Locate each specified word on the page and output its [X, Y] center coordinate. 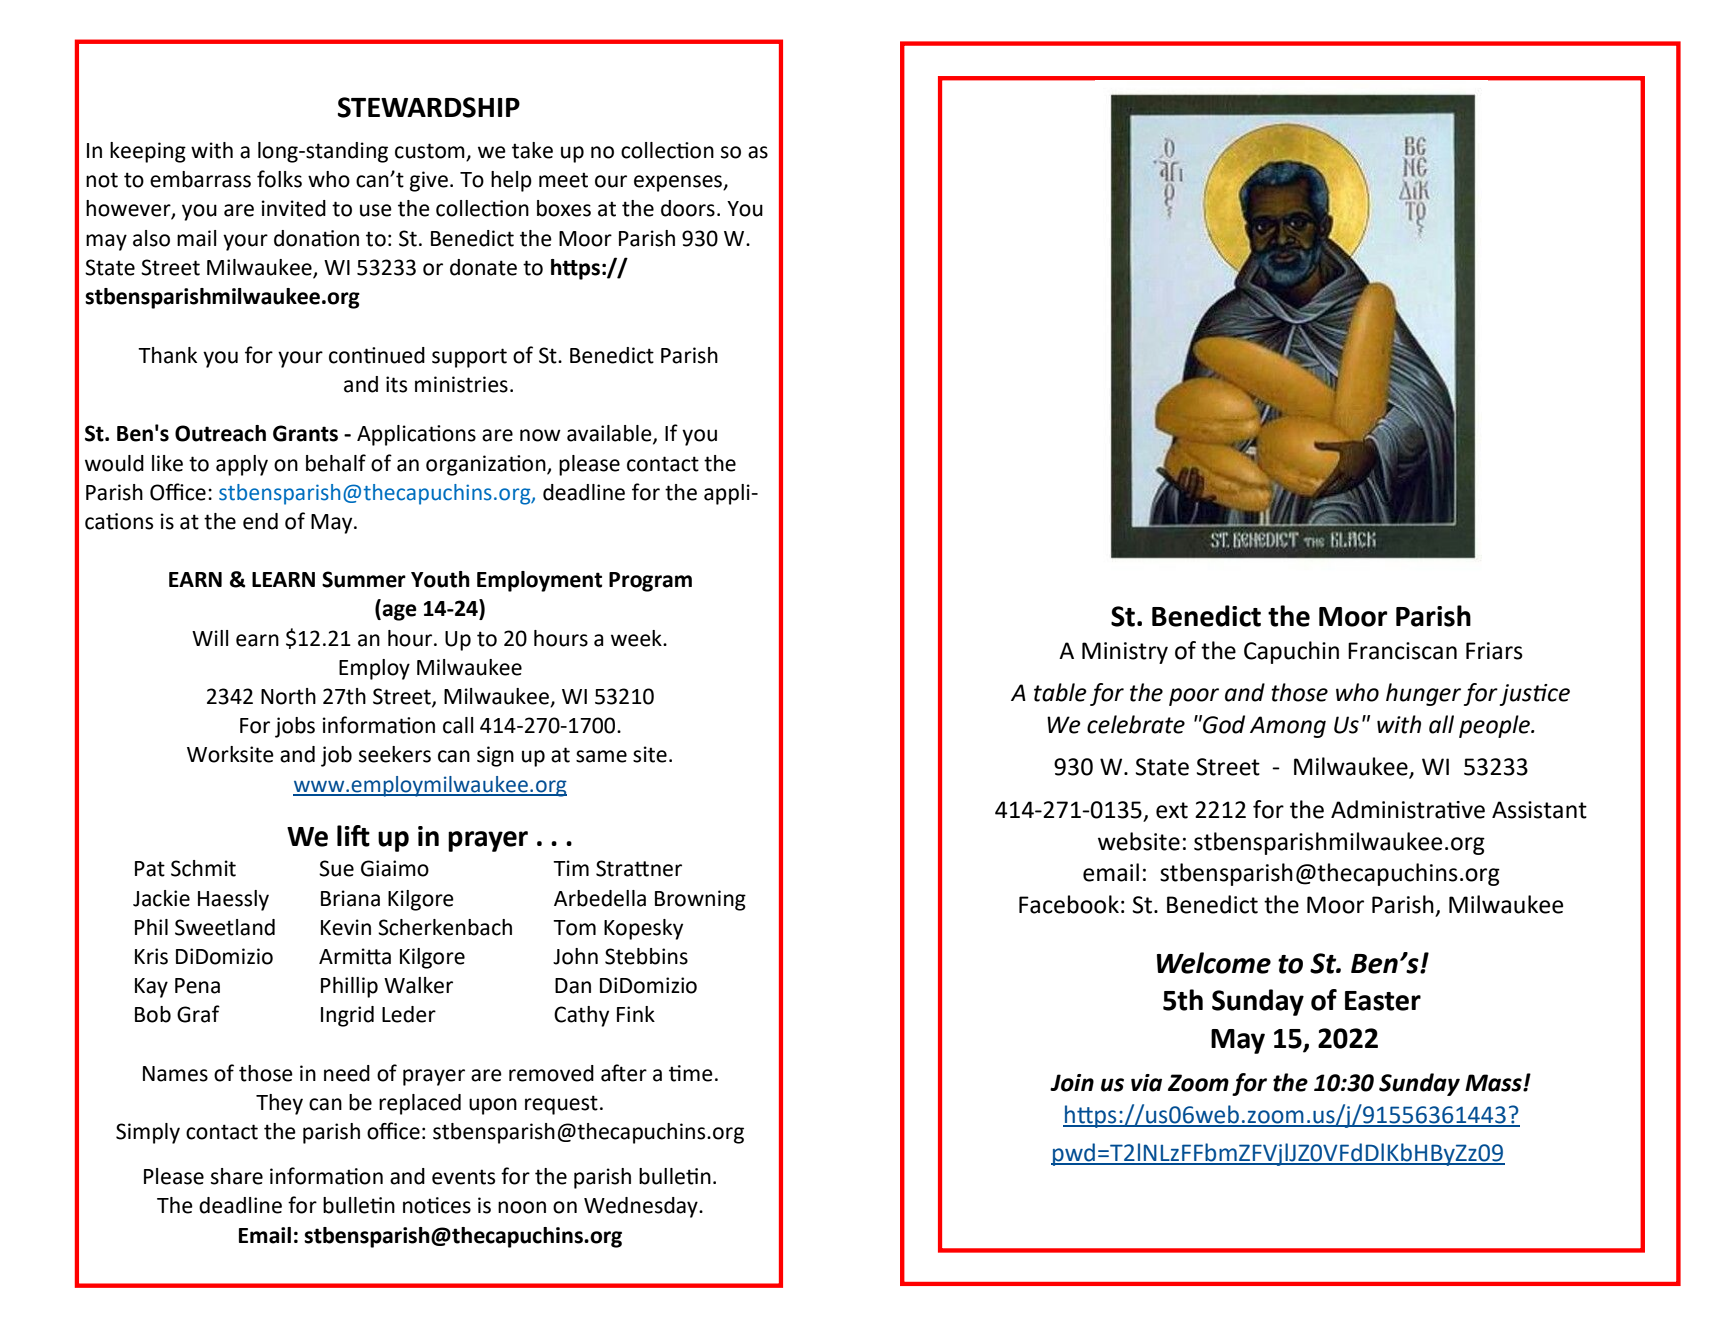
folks [279, 179]
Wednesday [642, 1207]
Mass [1494, 1083]
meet [563, 180]
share [237, 1176]
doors [688, 208]
